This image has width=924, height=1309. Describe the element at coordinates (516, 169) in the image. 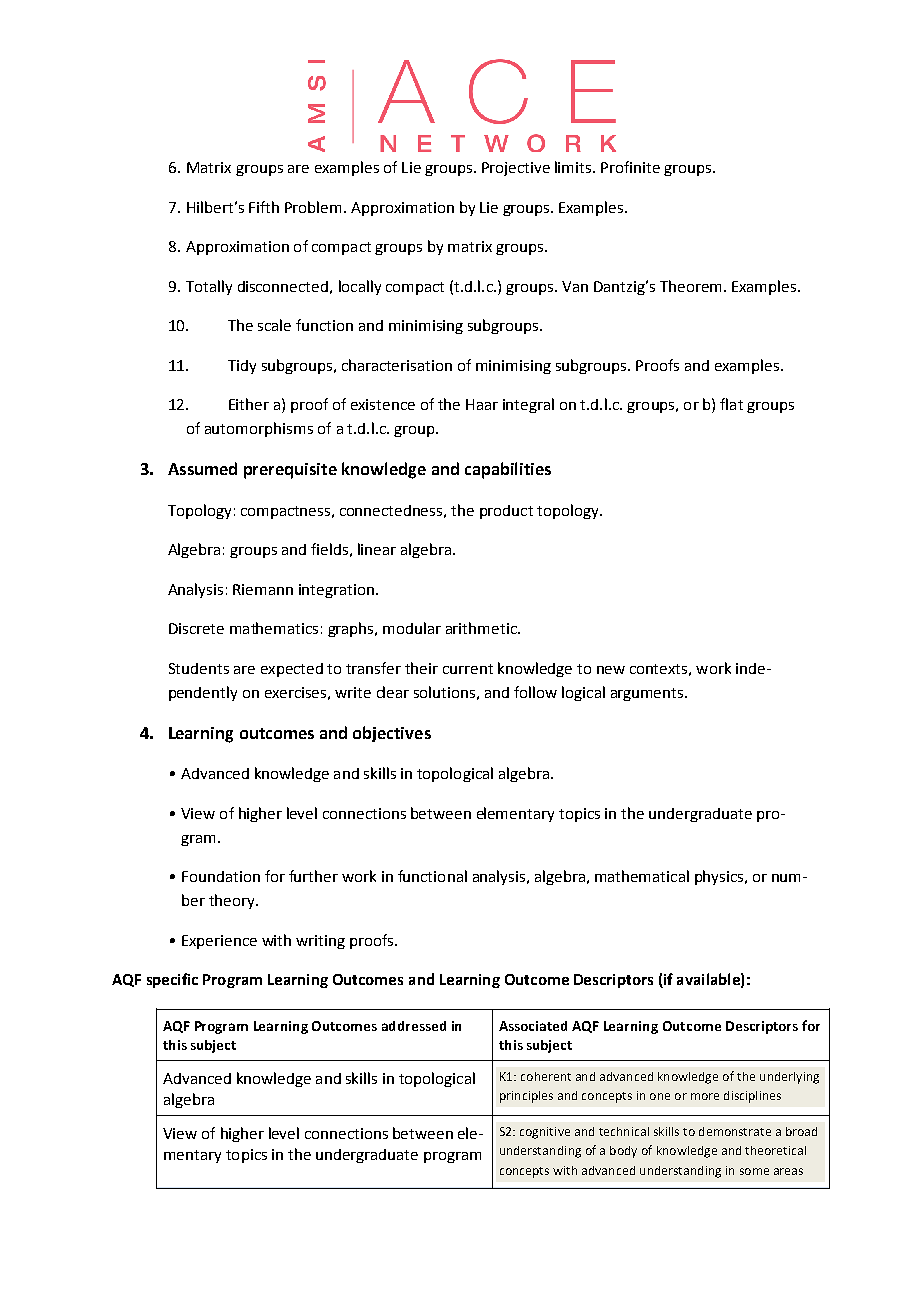

I see `Projective` at that location.
